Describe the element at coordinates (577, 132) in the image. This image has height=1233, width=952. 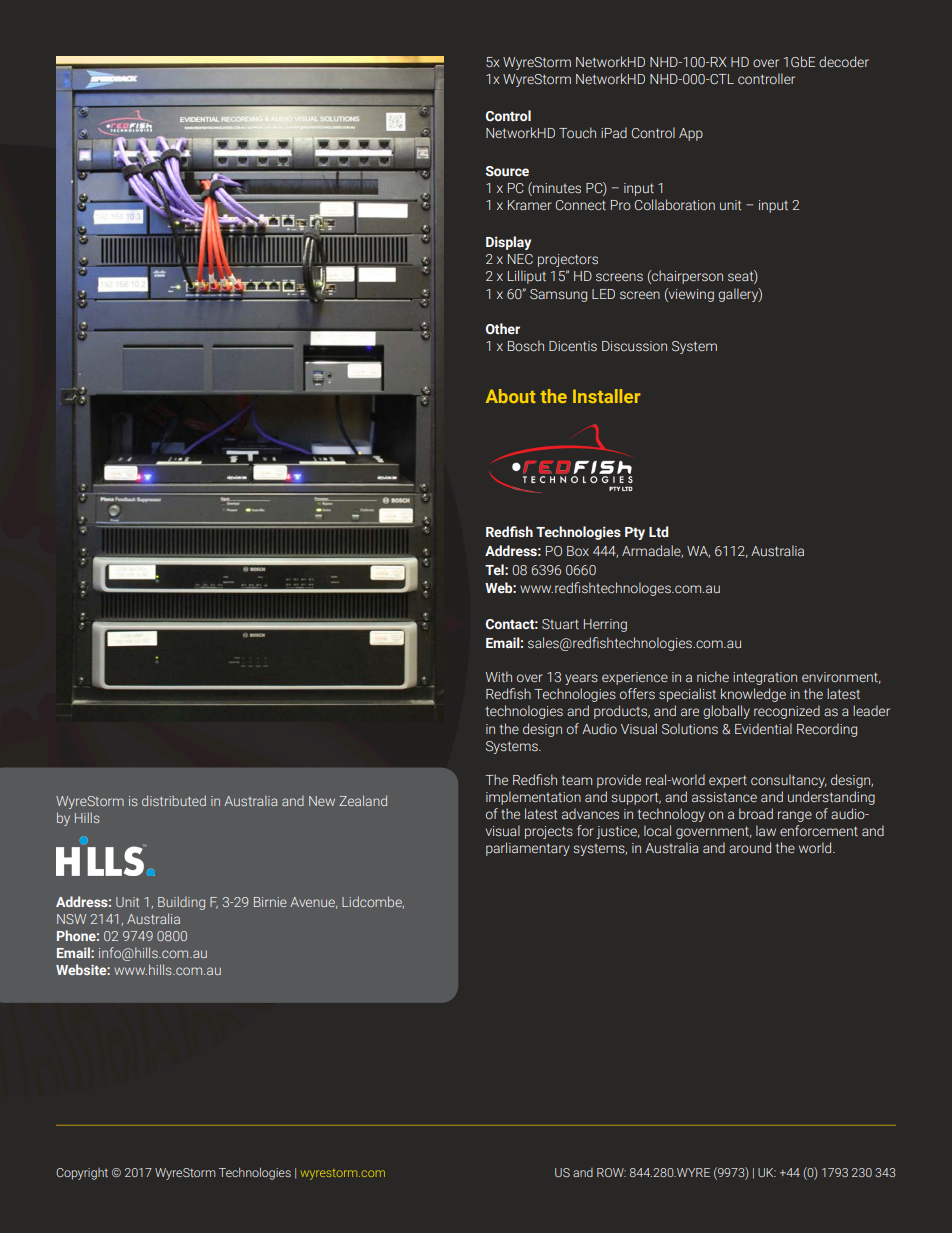
I see `Touch` at that location.
